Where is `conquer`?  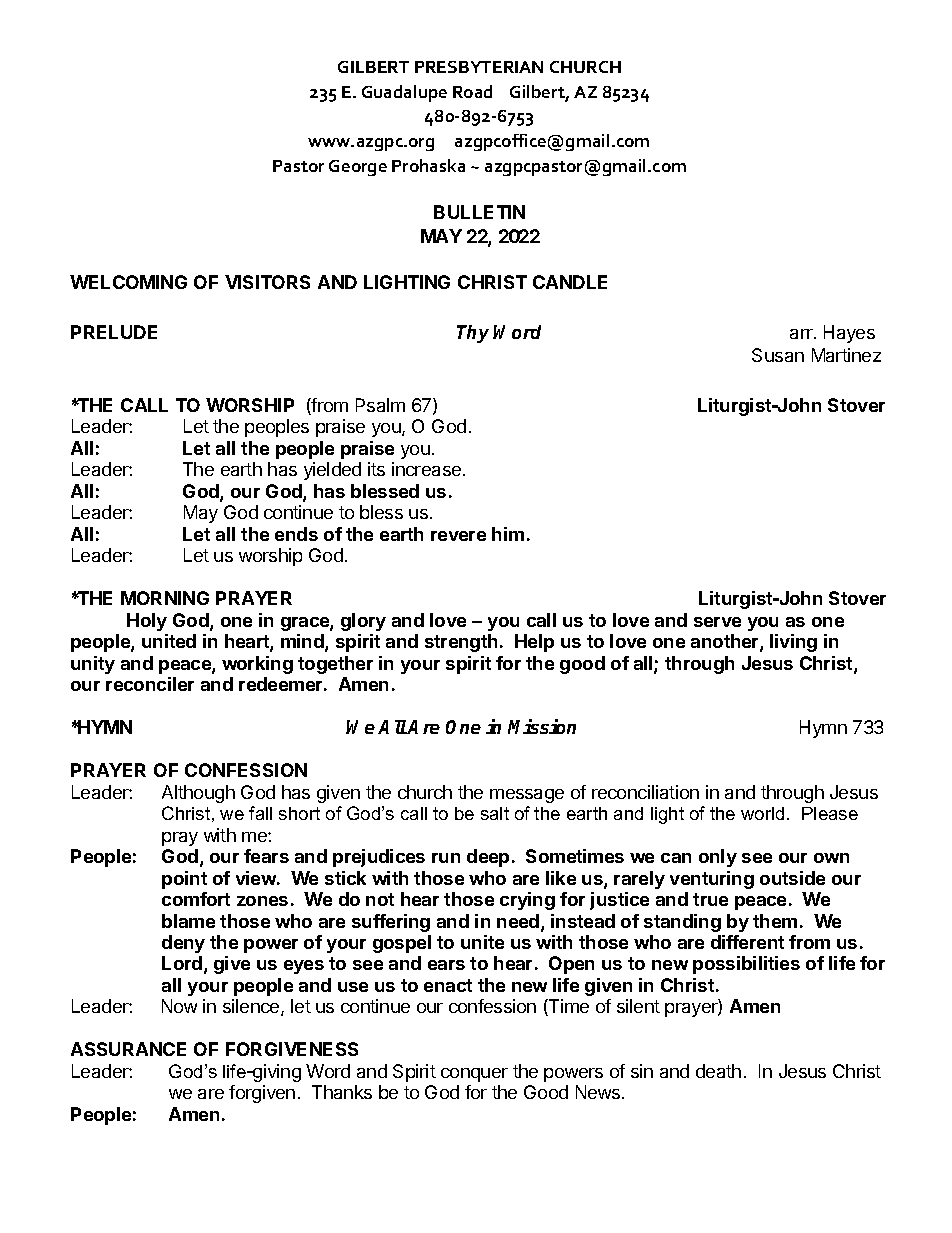 conquer is located at coordinates (474, 1075).
